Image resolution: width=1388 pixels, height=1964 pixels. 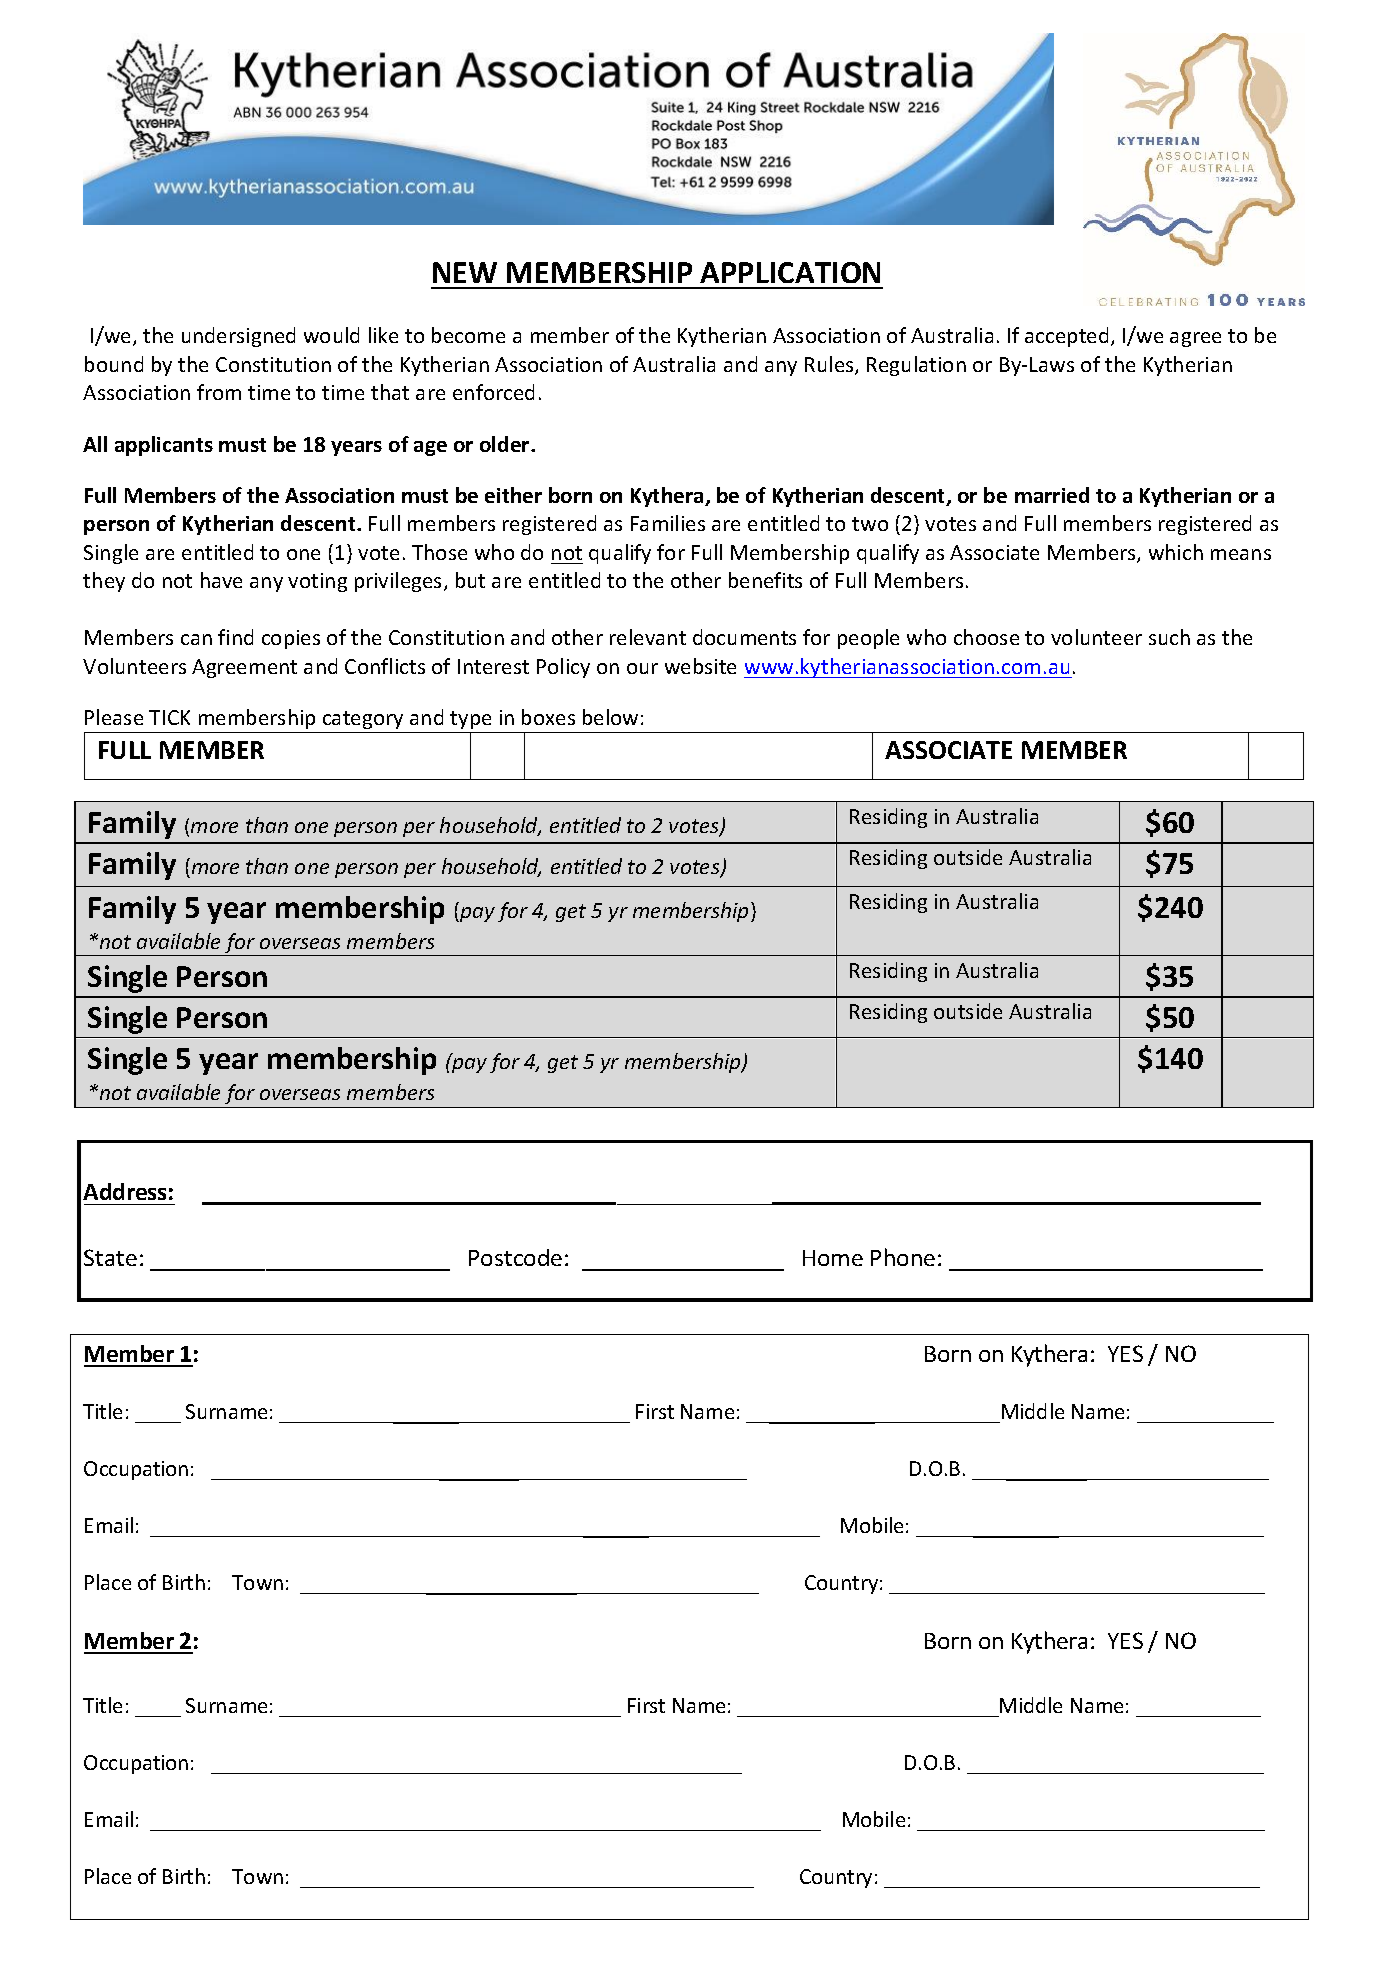 I want to click on choose, so click(x=986, y=637).
